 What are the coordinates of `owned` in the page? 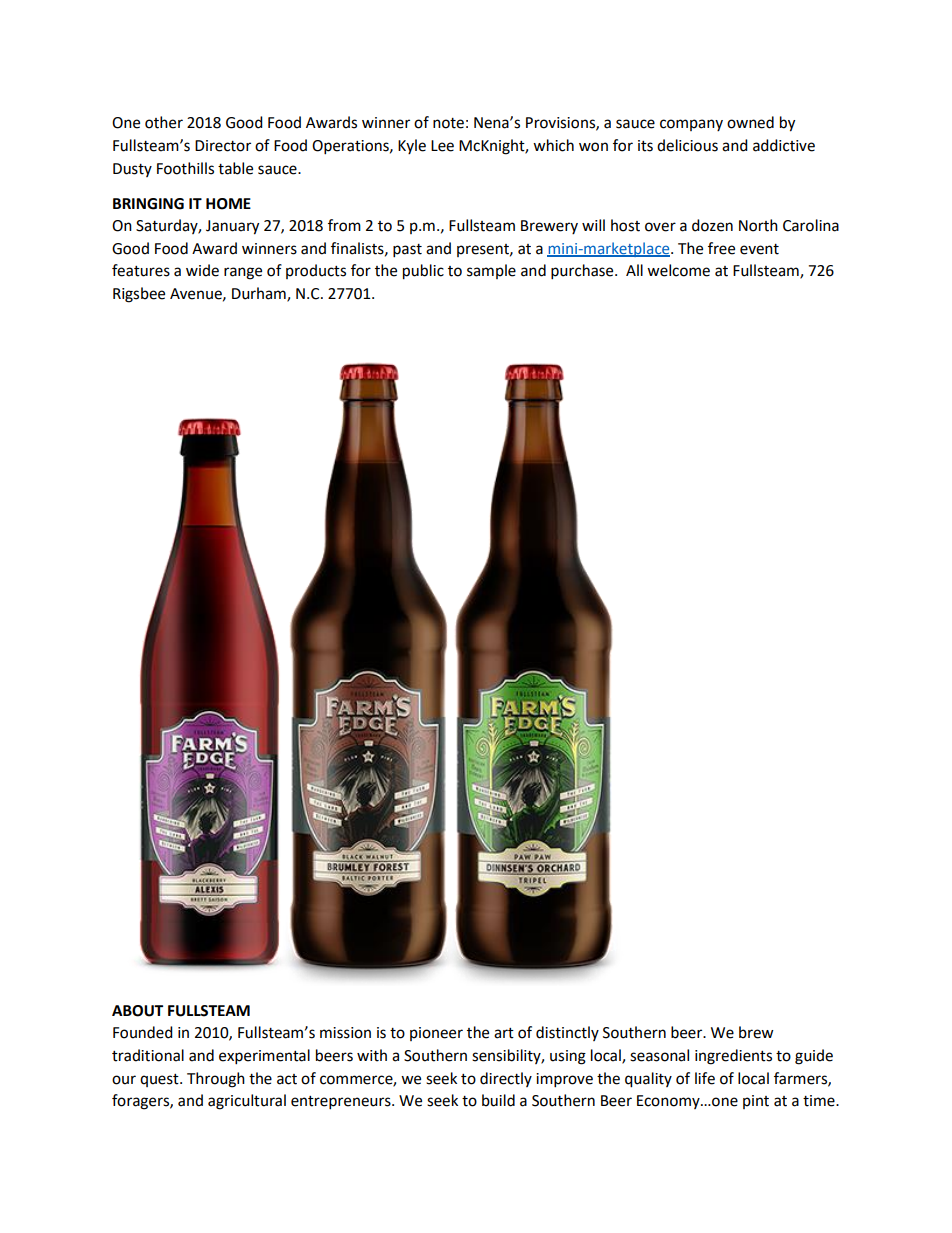 It's located at (750, 122).
